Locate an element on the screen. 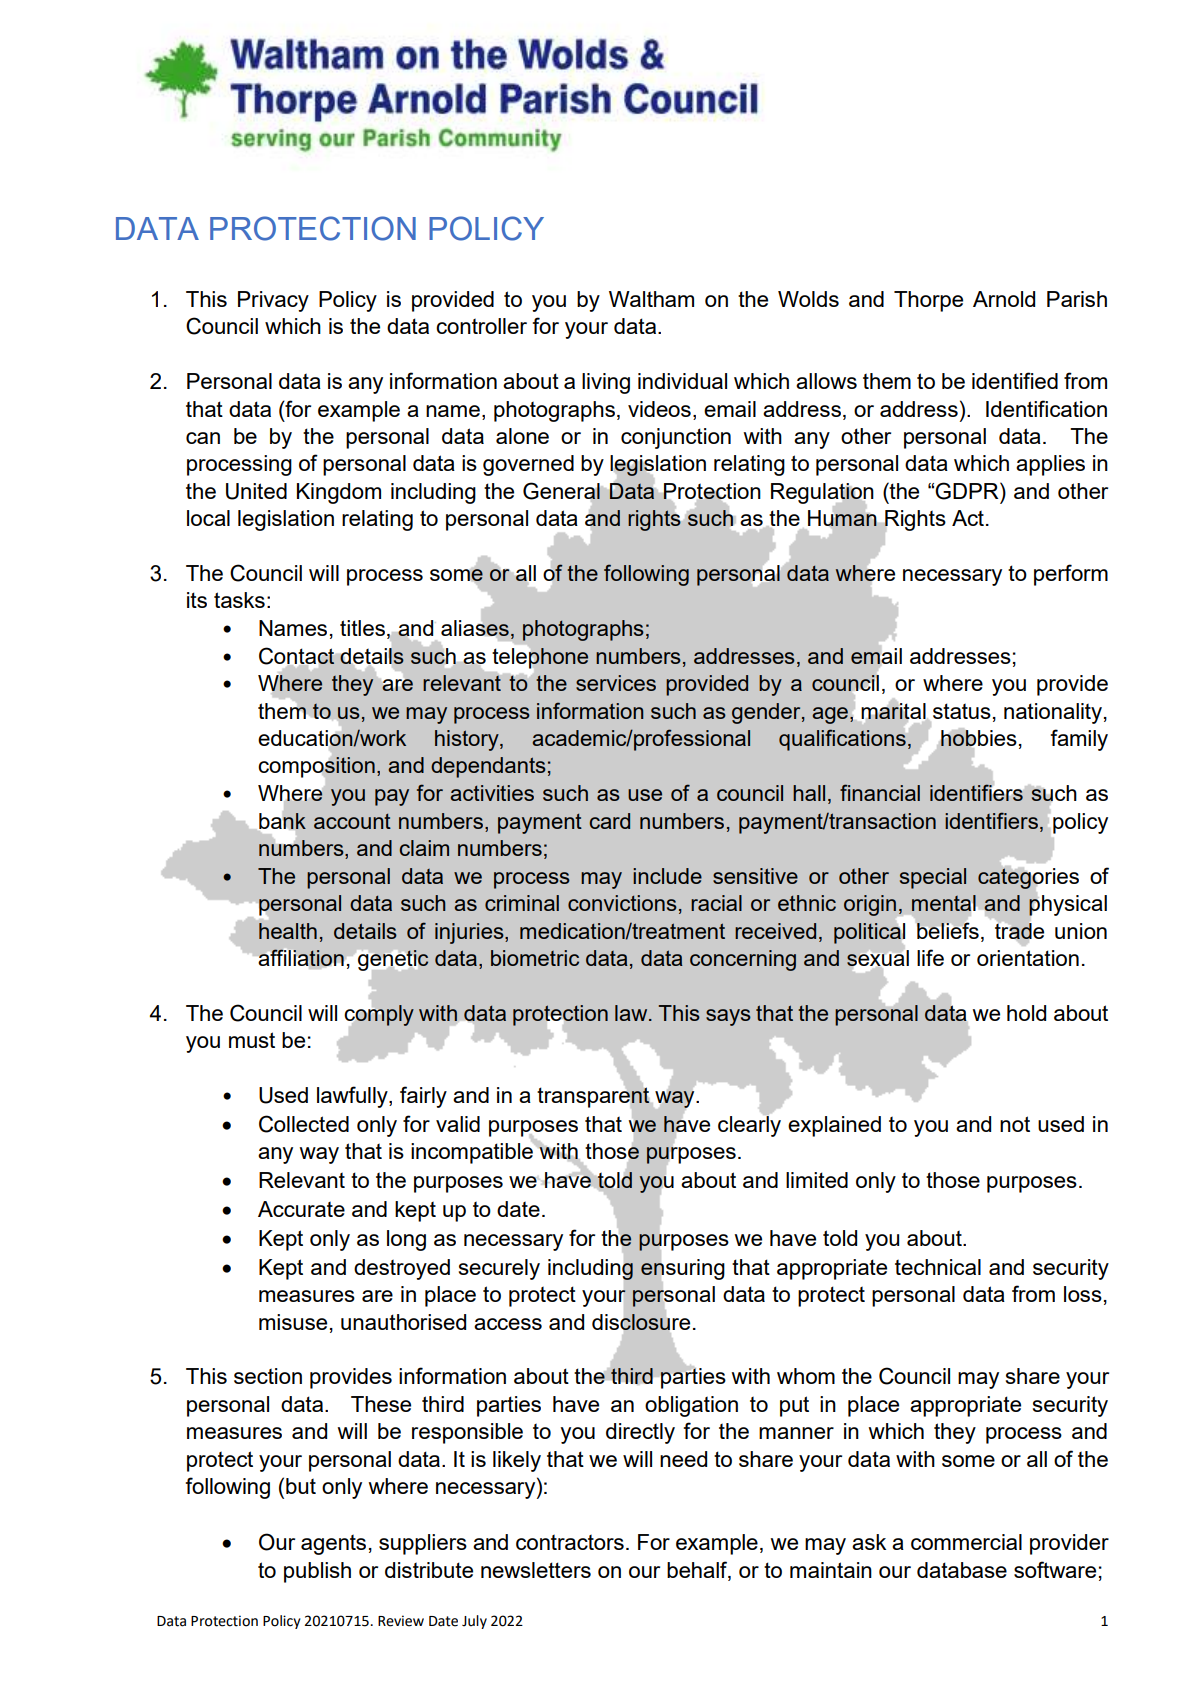 This screenshot has width=1194, height=1689. convictions is located at coordinates (622, 903).
